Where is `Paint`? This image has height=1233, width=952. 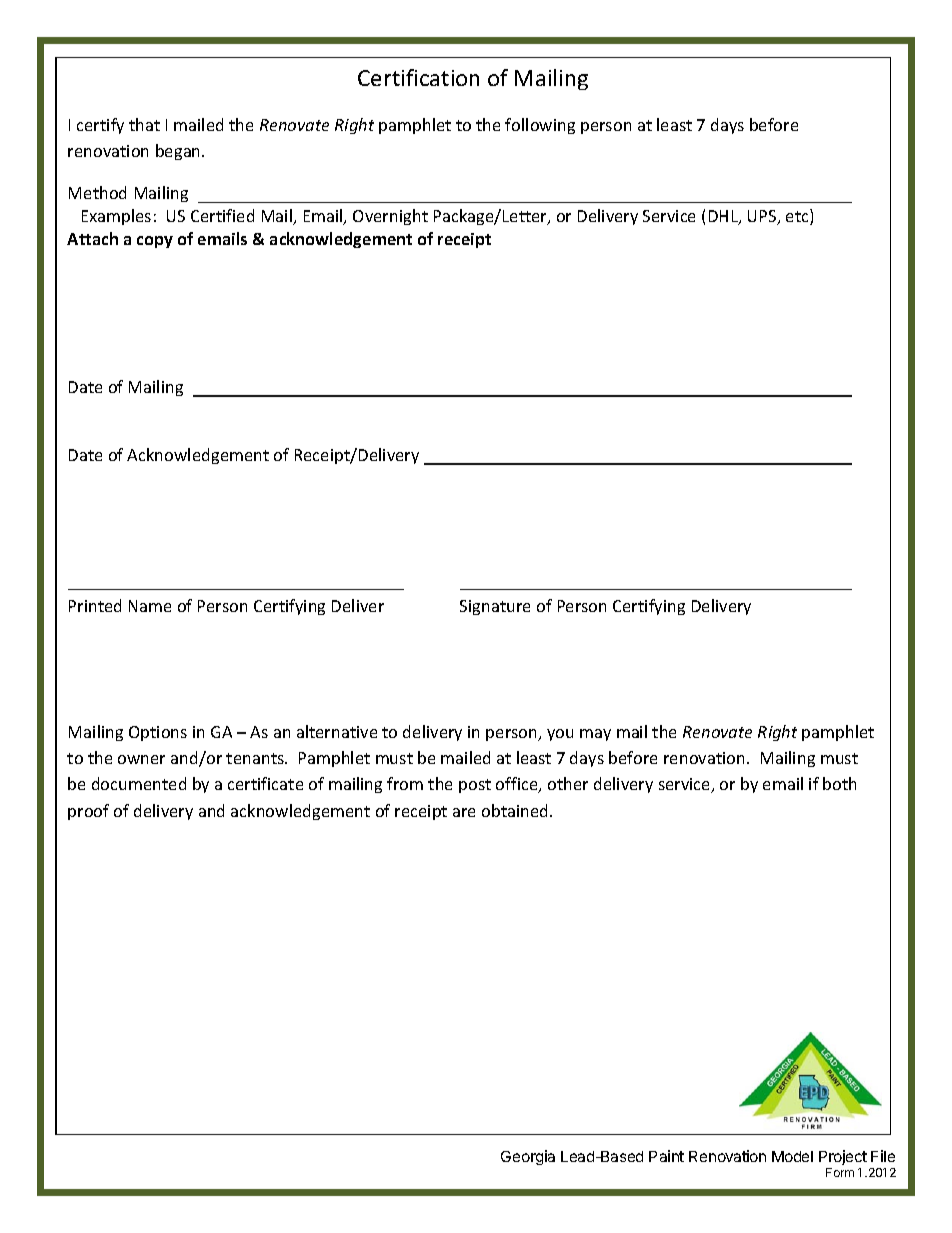 Paint is located at coordinates (666, 1156).
